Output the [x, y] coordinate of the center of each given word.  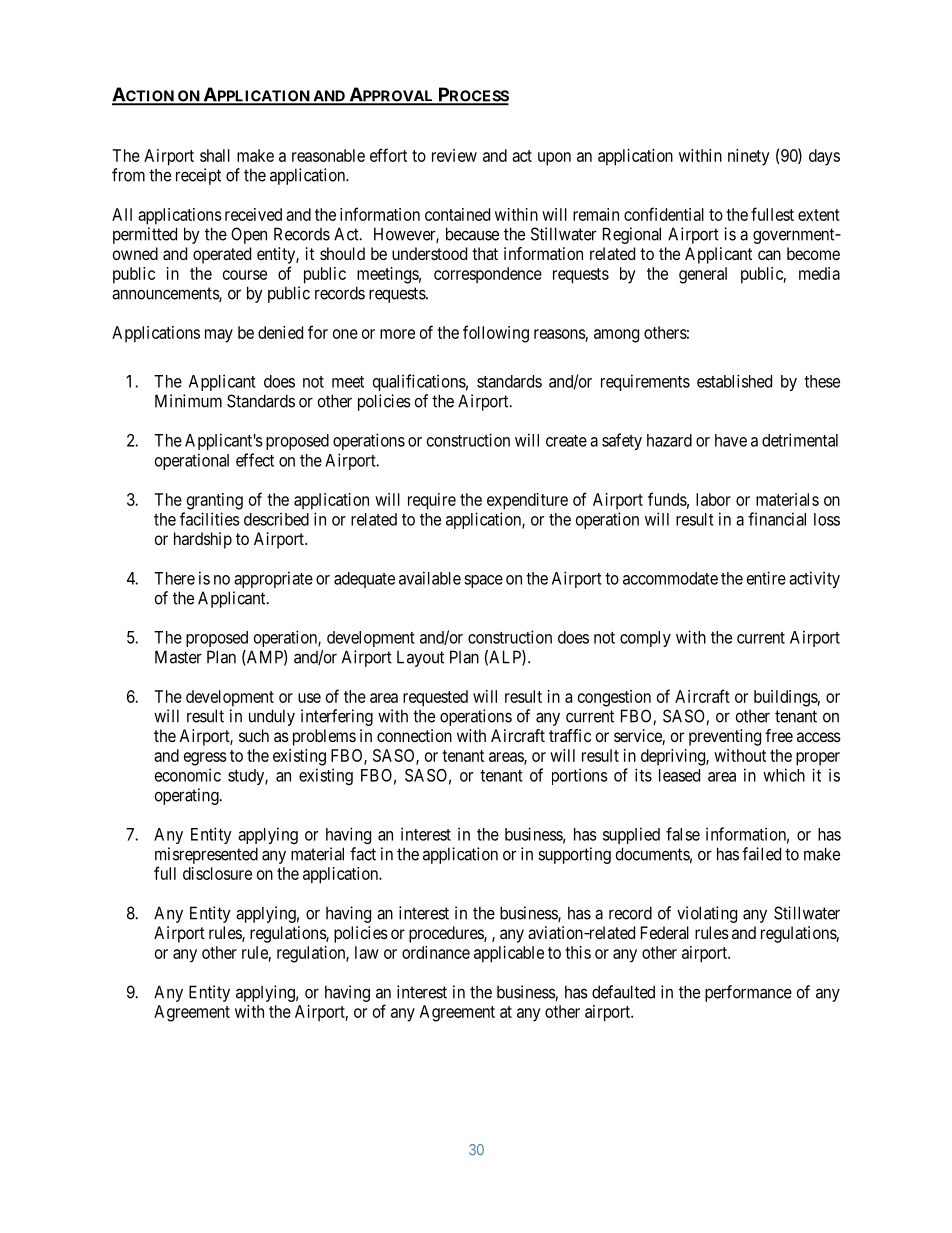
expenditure [527, 501]
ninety [749, 157]
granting [215, 501]
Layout [420, 659]
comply [645, 639]
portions [580, 776]
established [734, 381]
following [496, 334]
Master [178, 657]
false [683, 834]
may [219, 336]
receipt [198, 176]
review [454, 155]
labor [713, 499]
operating [188, 796]
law [367, 952]
